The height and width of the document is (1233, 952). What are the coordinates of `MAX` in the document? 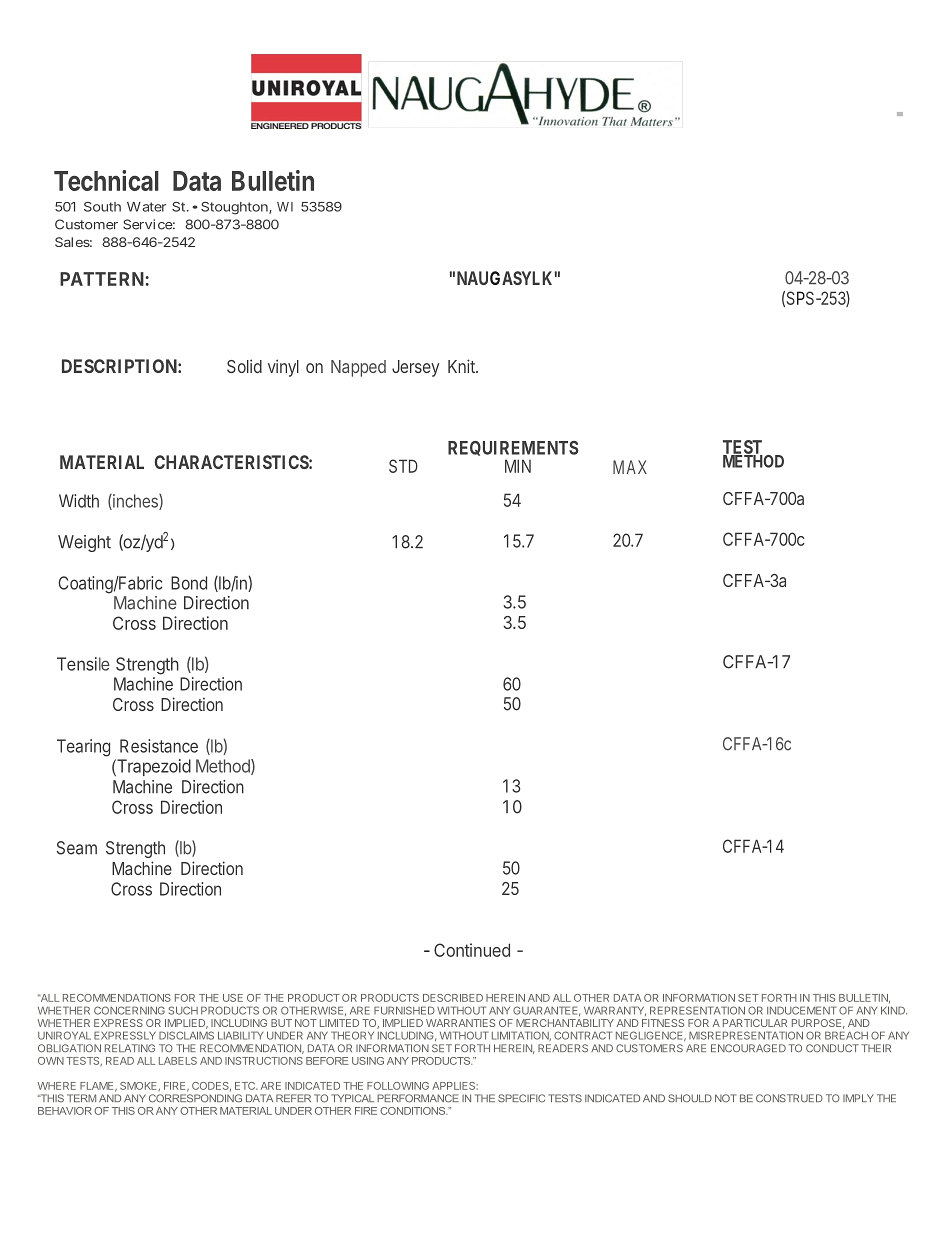 It's located at (630, 467).
